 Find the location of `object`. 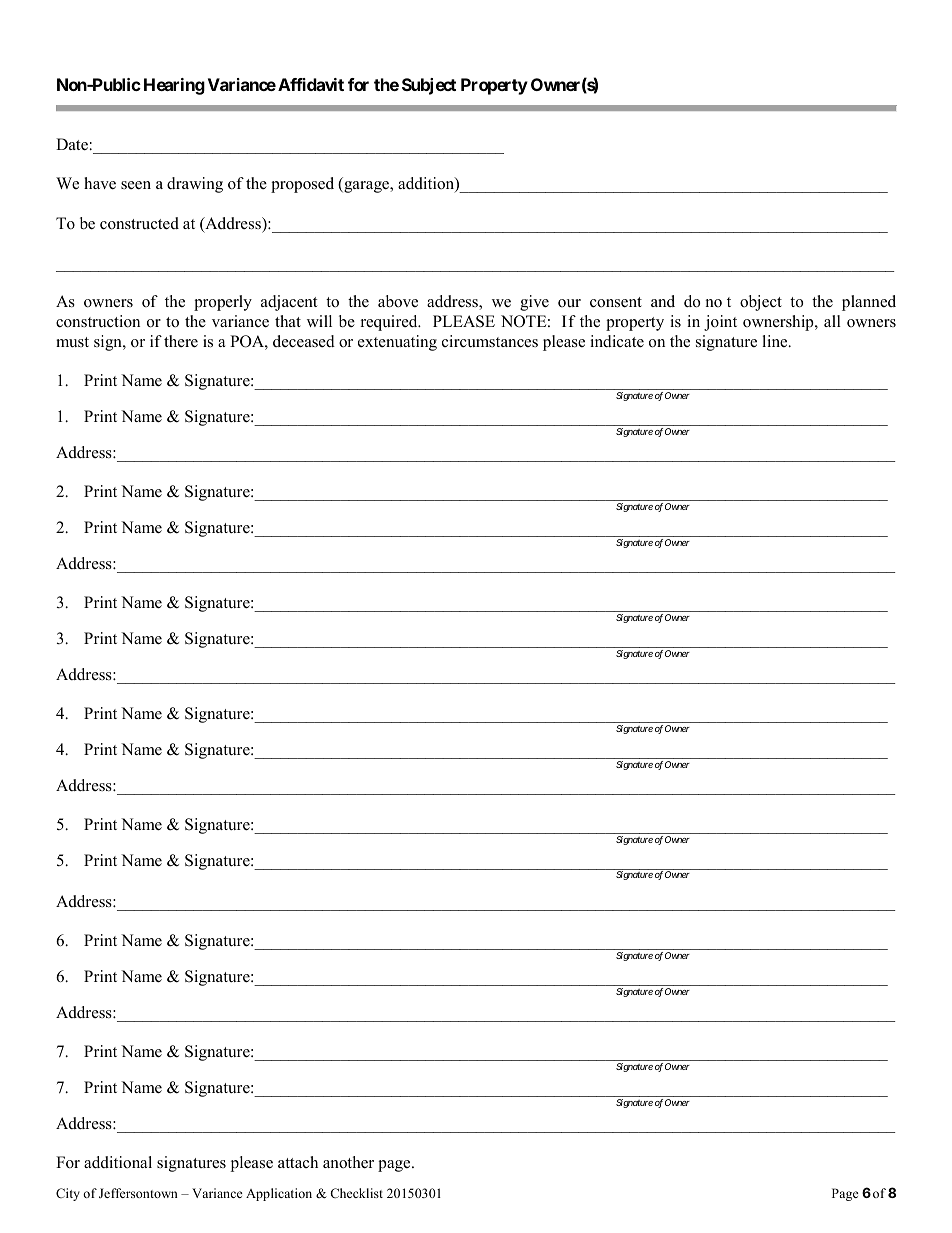

object is located at coordinates (761, 303).
